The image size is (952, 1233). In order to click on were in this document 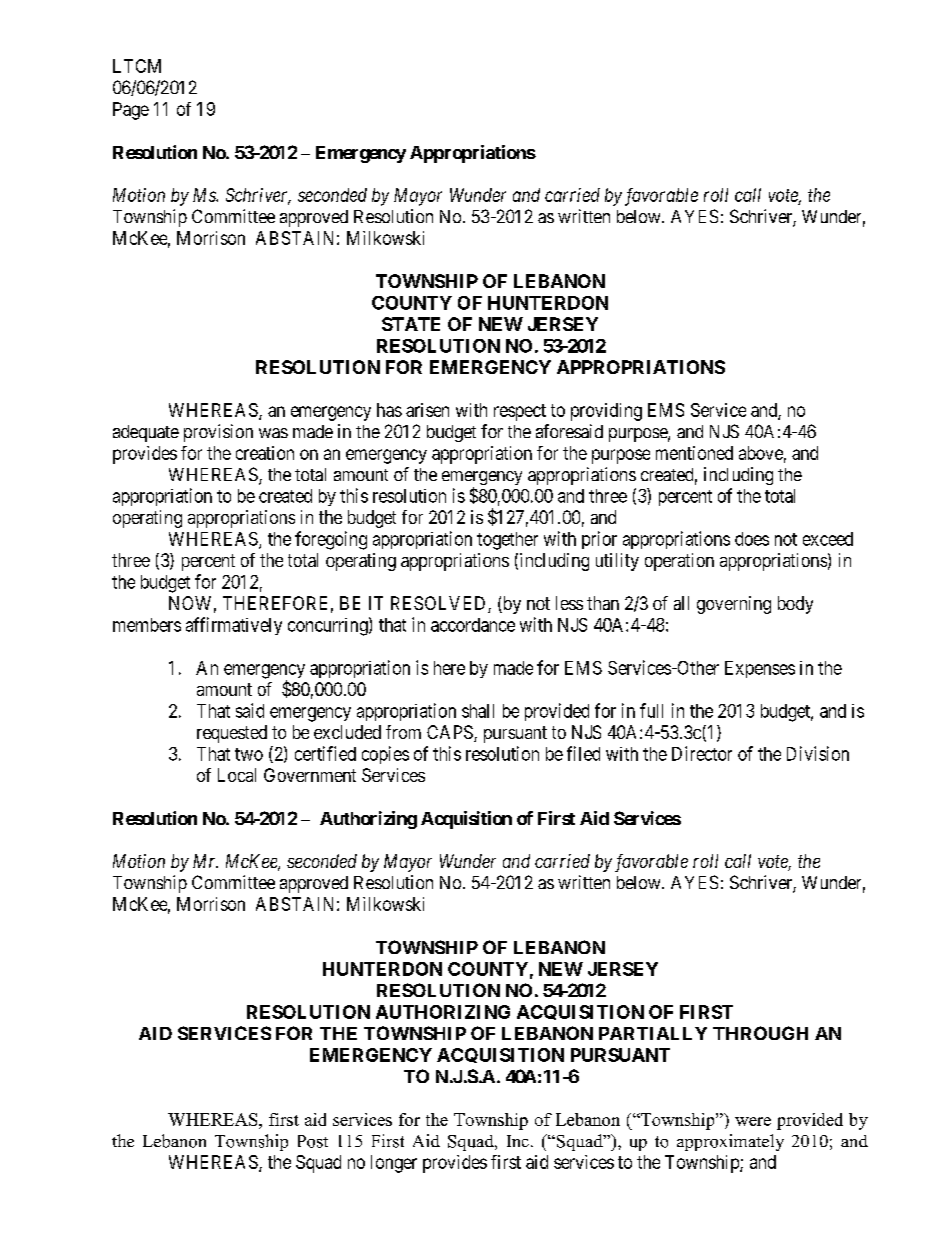, I will do `click(753, 1121)`.
